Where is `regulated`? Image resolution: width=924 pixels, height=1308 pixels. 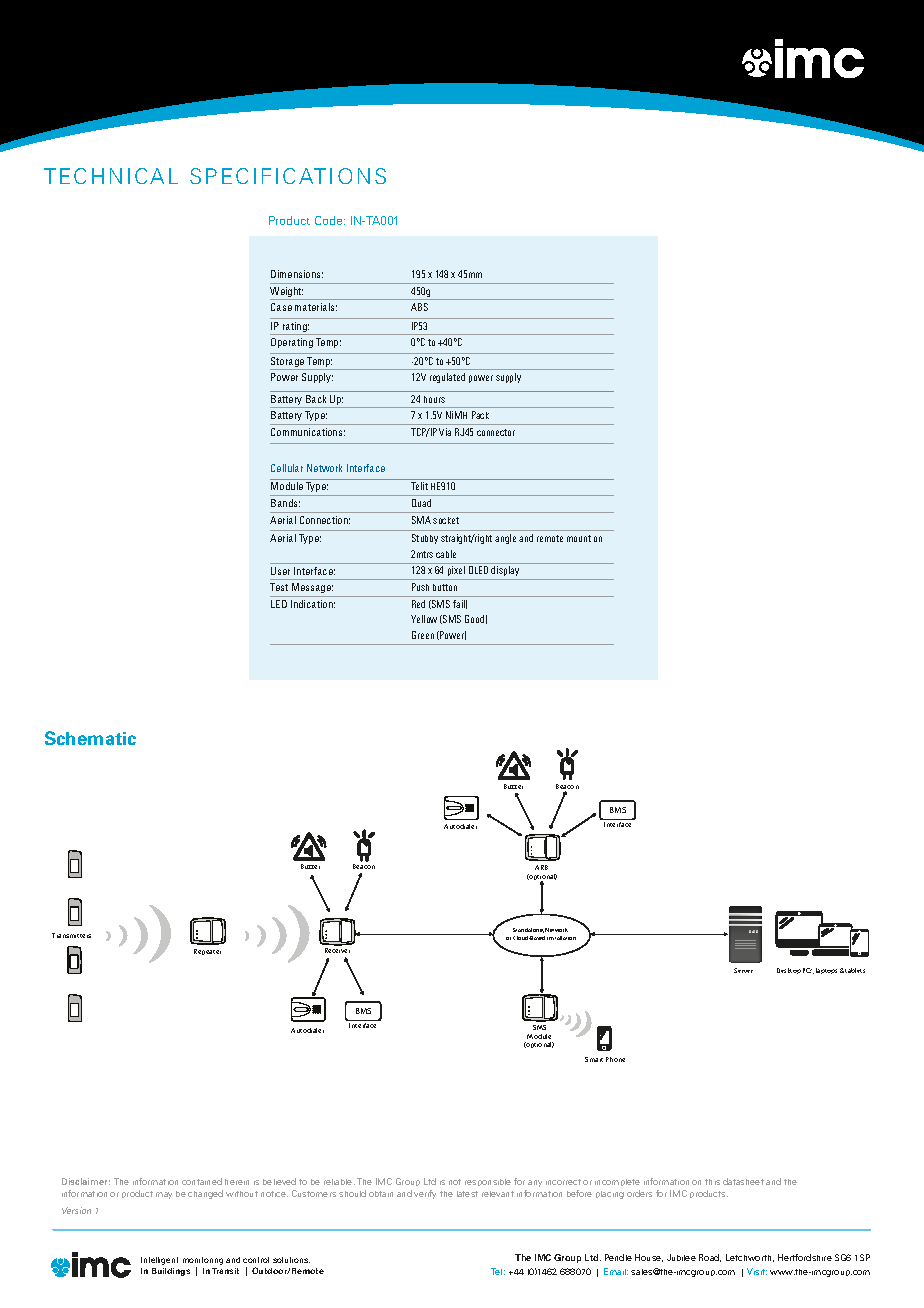
regulated is located at coordinates (447, 378).
